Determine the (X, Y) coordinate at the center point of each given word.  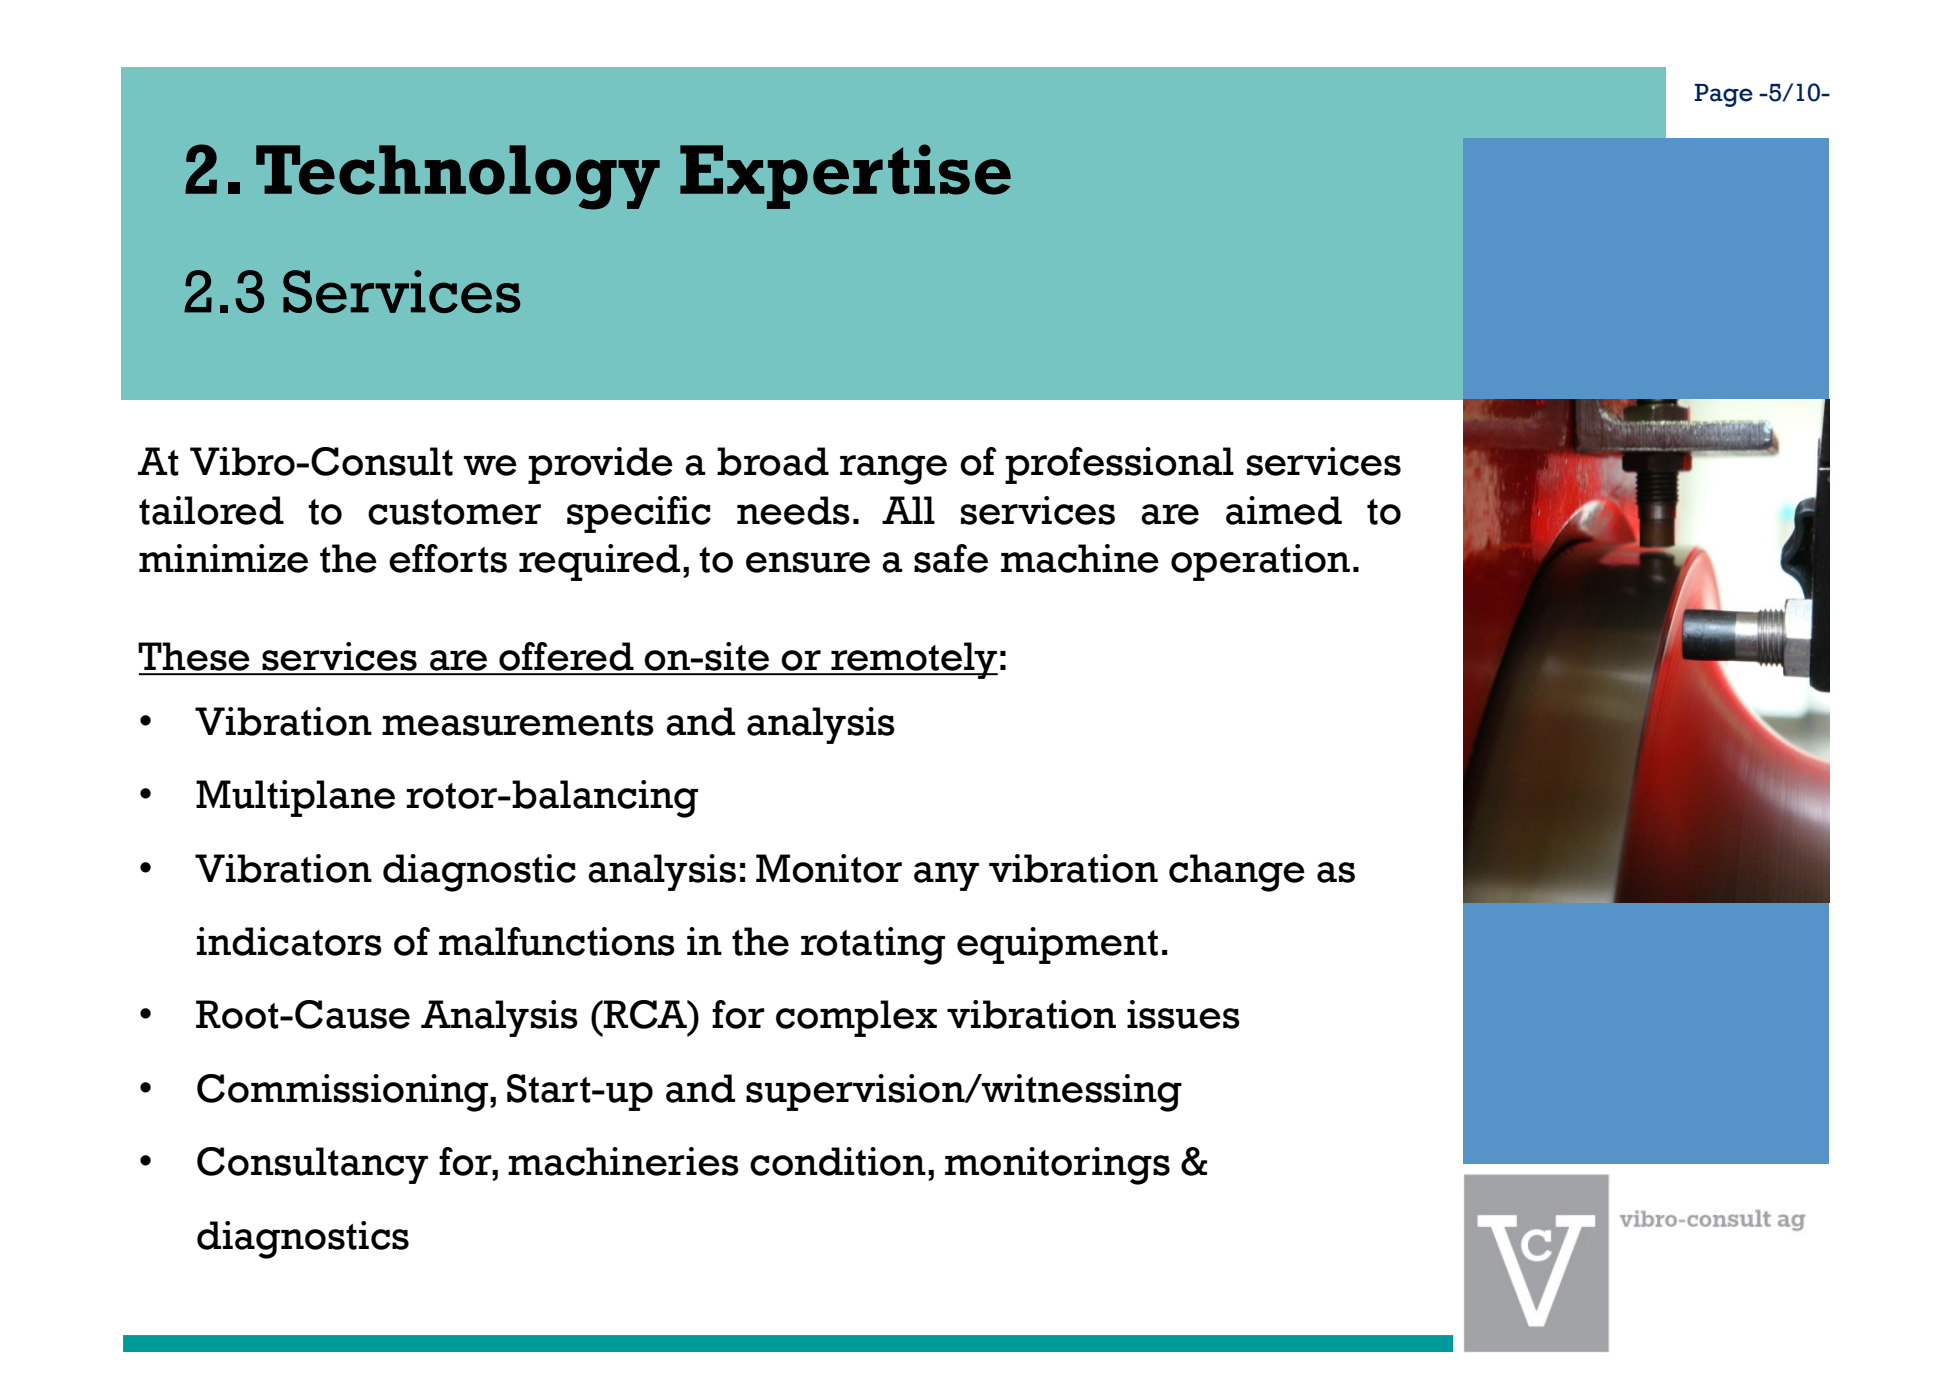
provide (600, 465)
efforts (448, 558)
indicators (289, 941)
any (946, 876)
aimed (1284, 510)
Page (1723, 95)
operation (1260, 562)
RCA (645, 1014)
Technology (458, 177)
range (893, 470)
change (1237, 873)
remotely (913, 660)
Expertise (845, 176)
